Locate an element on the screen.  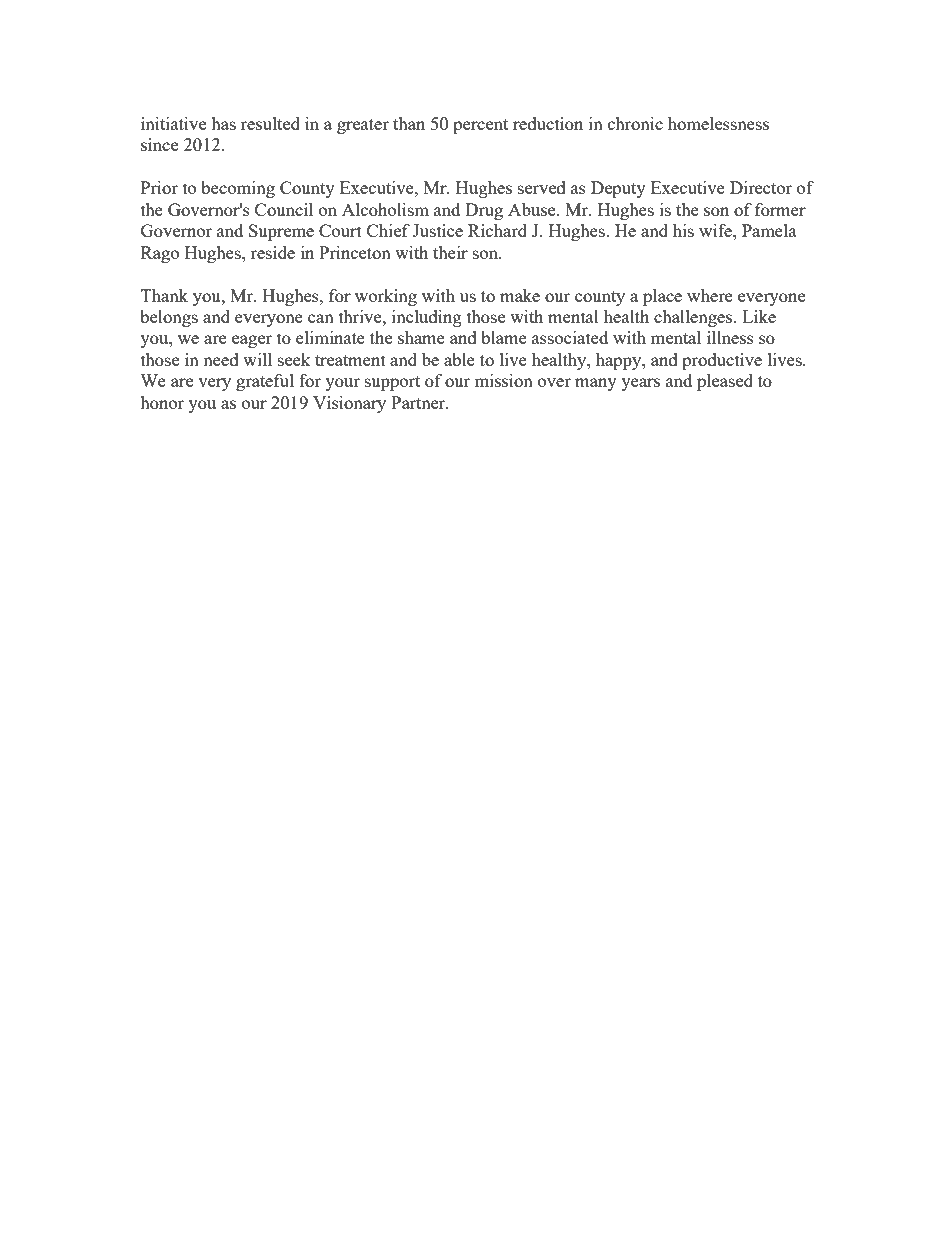
homelessness is located at coordinates (718, 123).
